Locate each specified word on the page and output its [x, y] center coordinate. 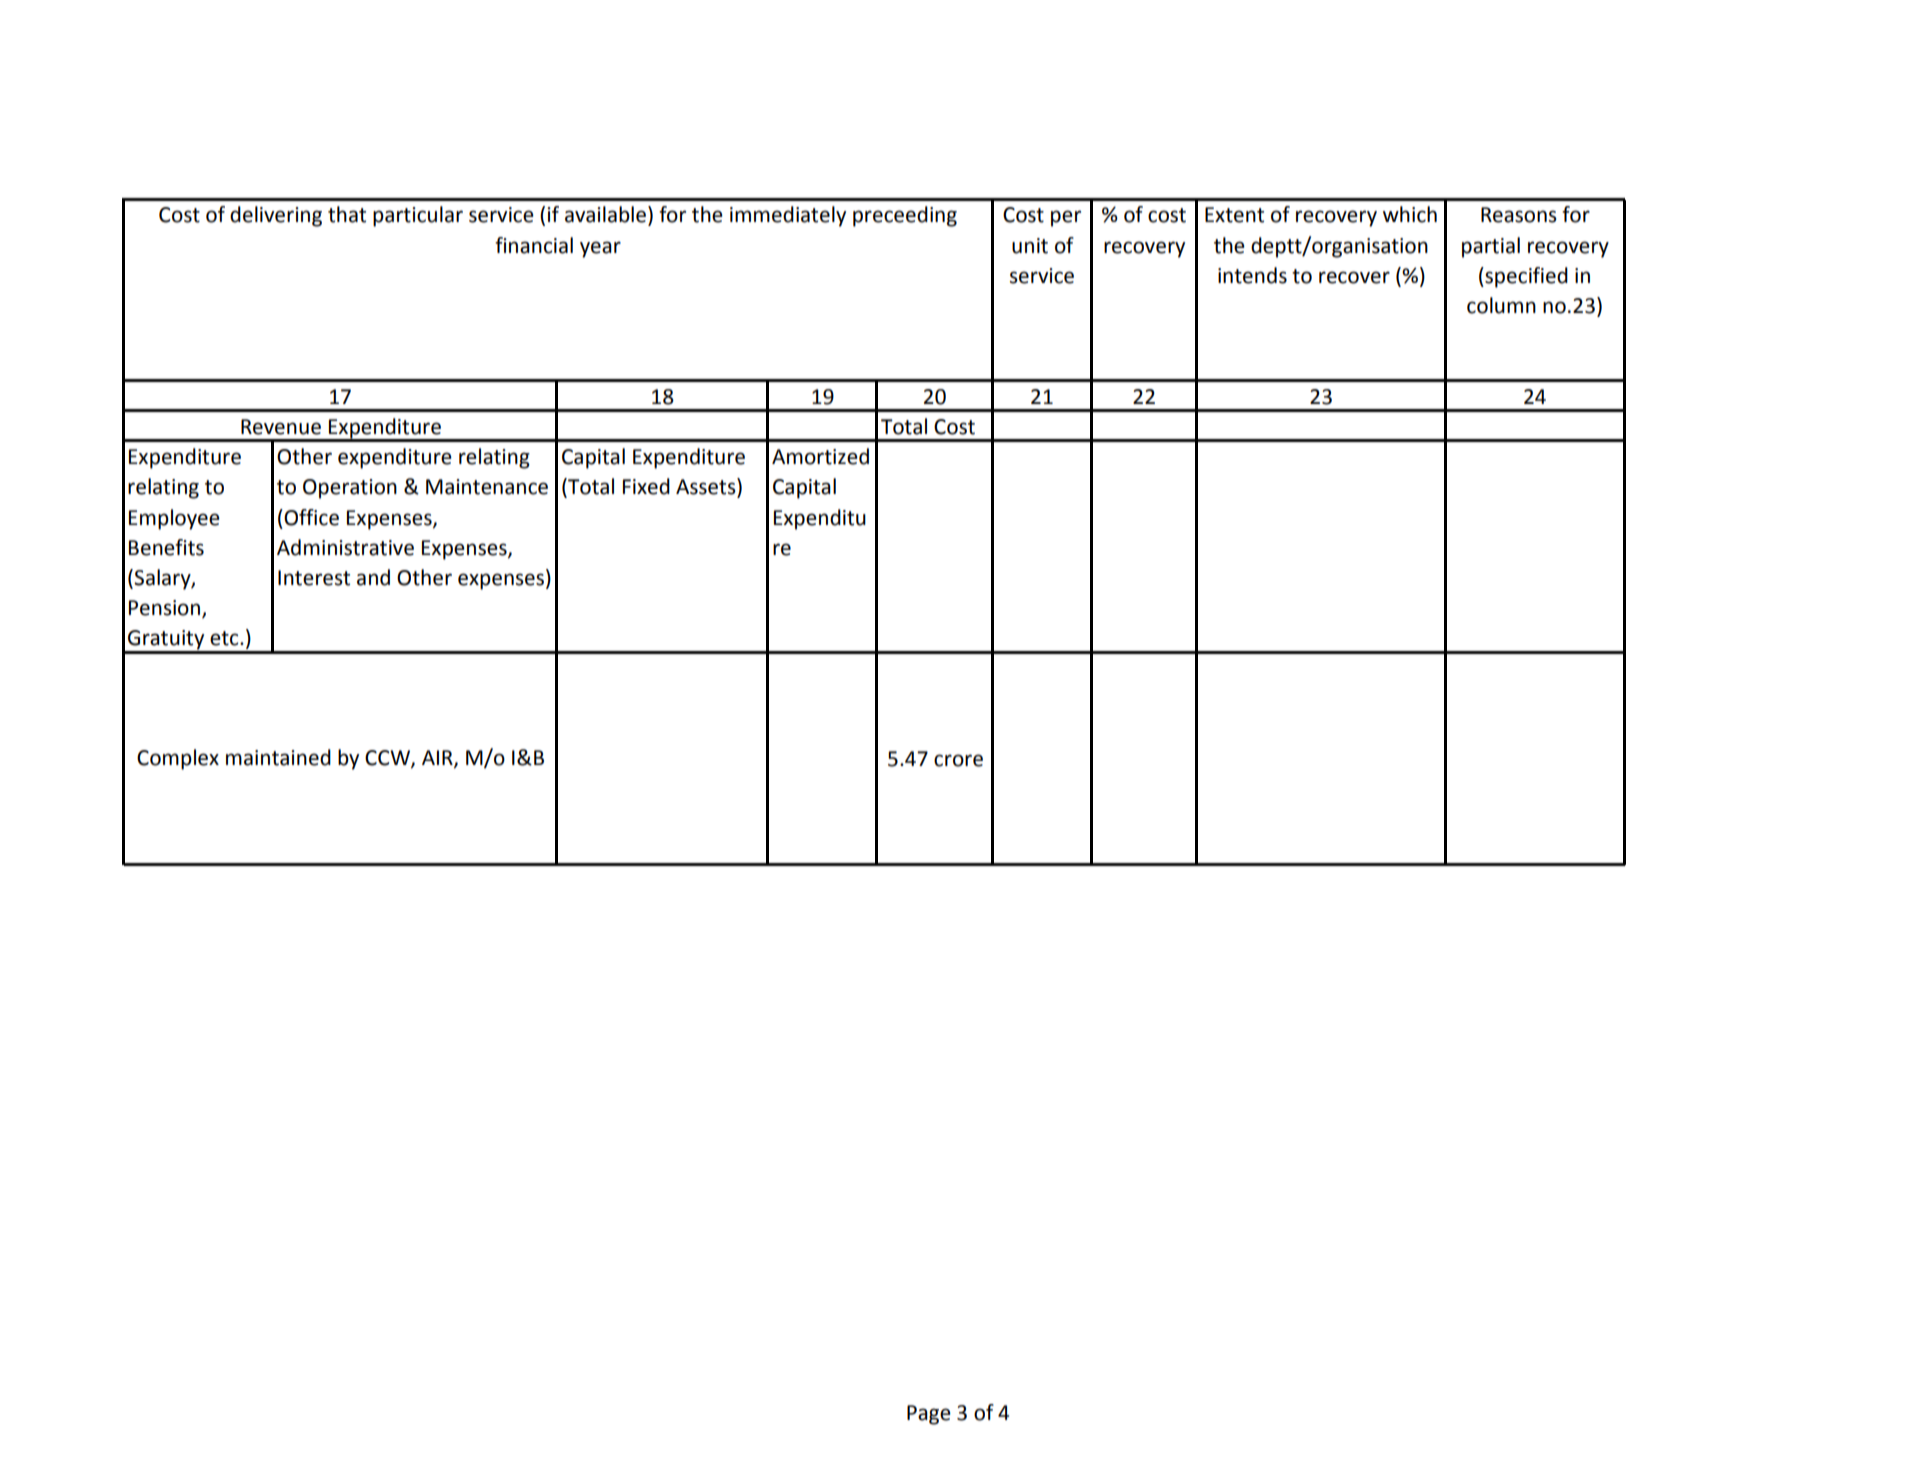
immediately [788, 216]
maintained [278, 757]
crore [958, 760]
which [1410, 214]
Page [929, 1415]
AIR [438, 759]
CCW [388, 759]
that [347, 214]
